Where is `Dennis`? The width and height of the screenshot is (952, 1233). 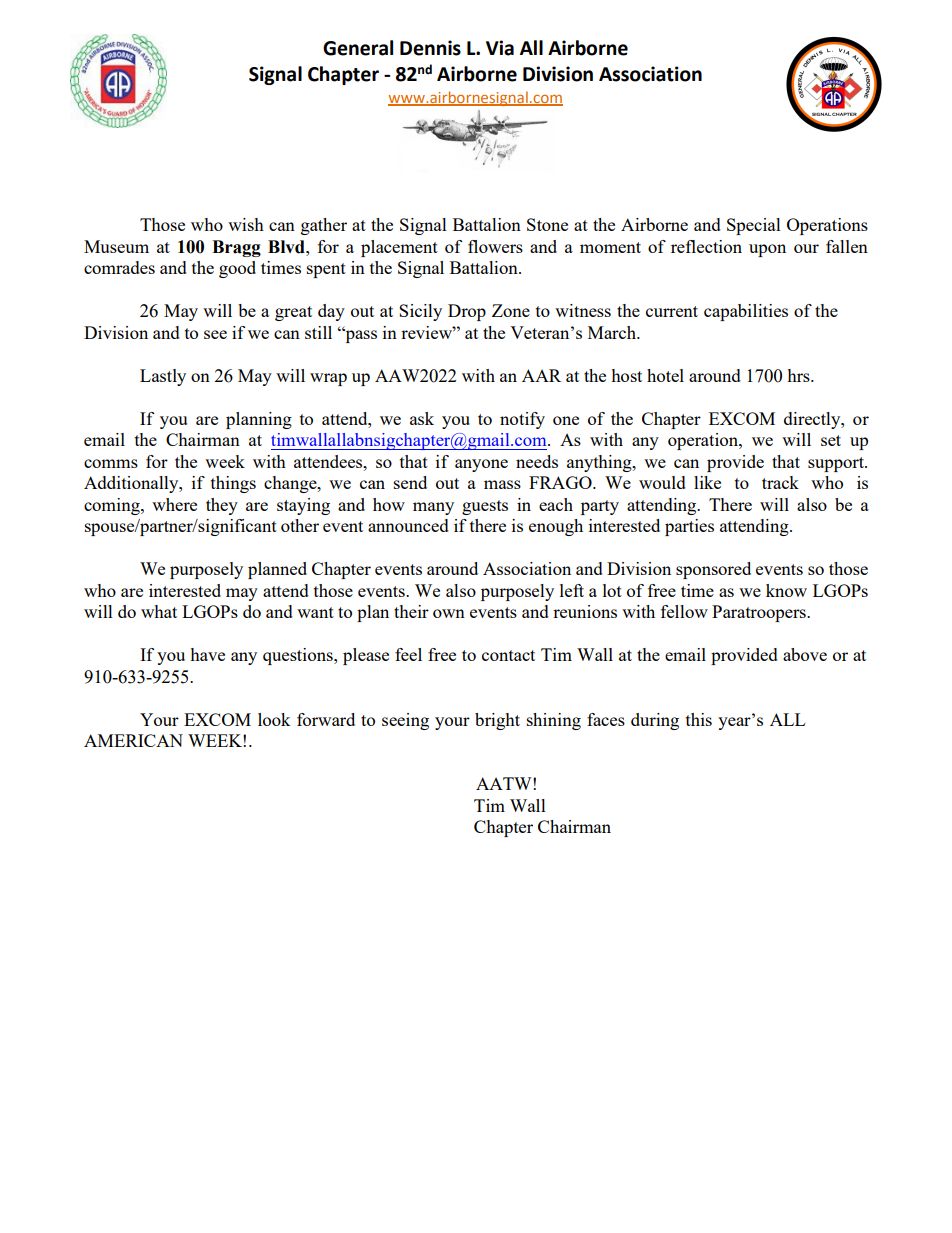
Dennis is located at coordinates (430, 48).
